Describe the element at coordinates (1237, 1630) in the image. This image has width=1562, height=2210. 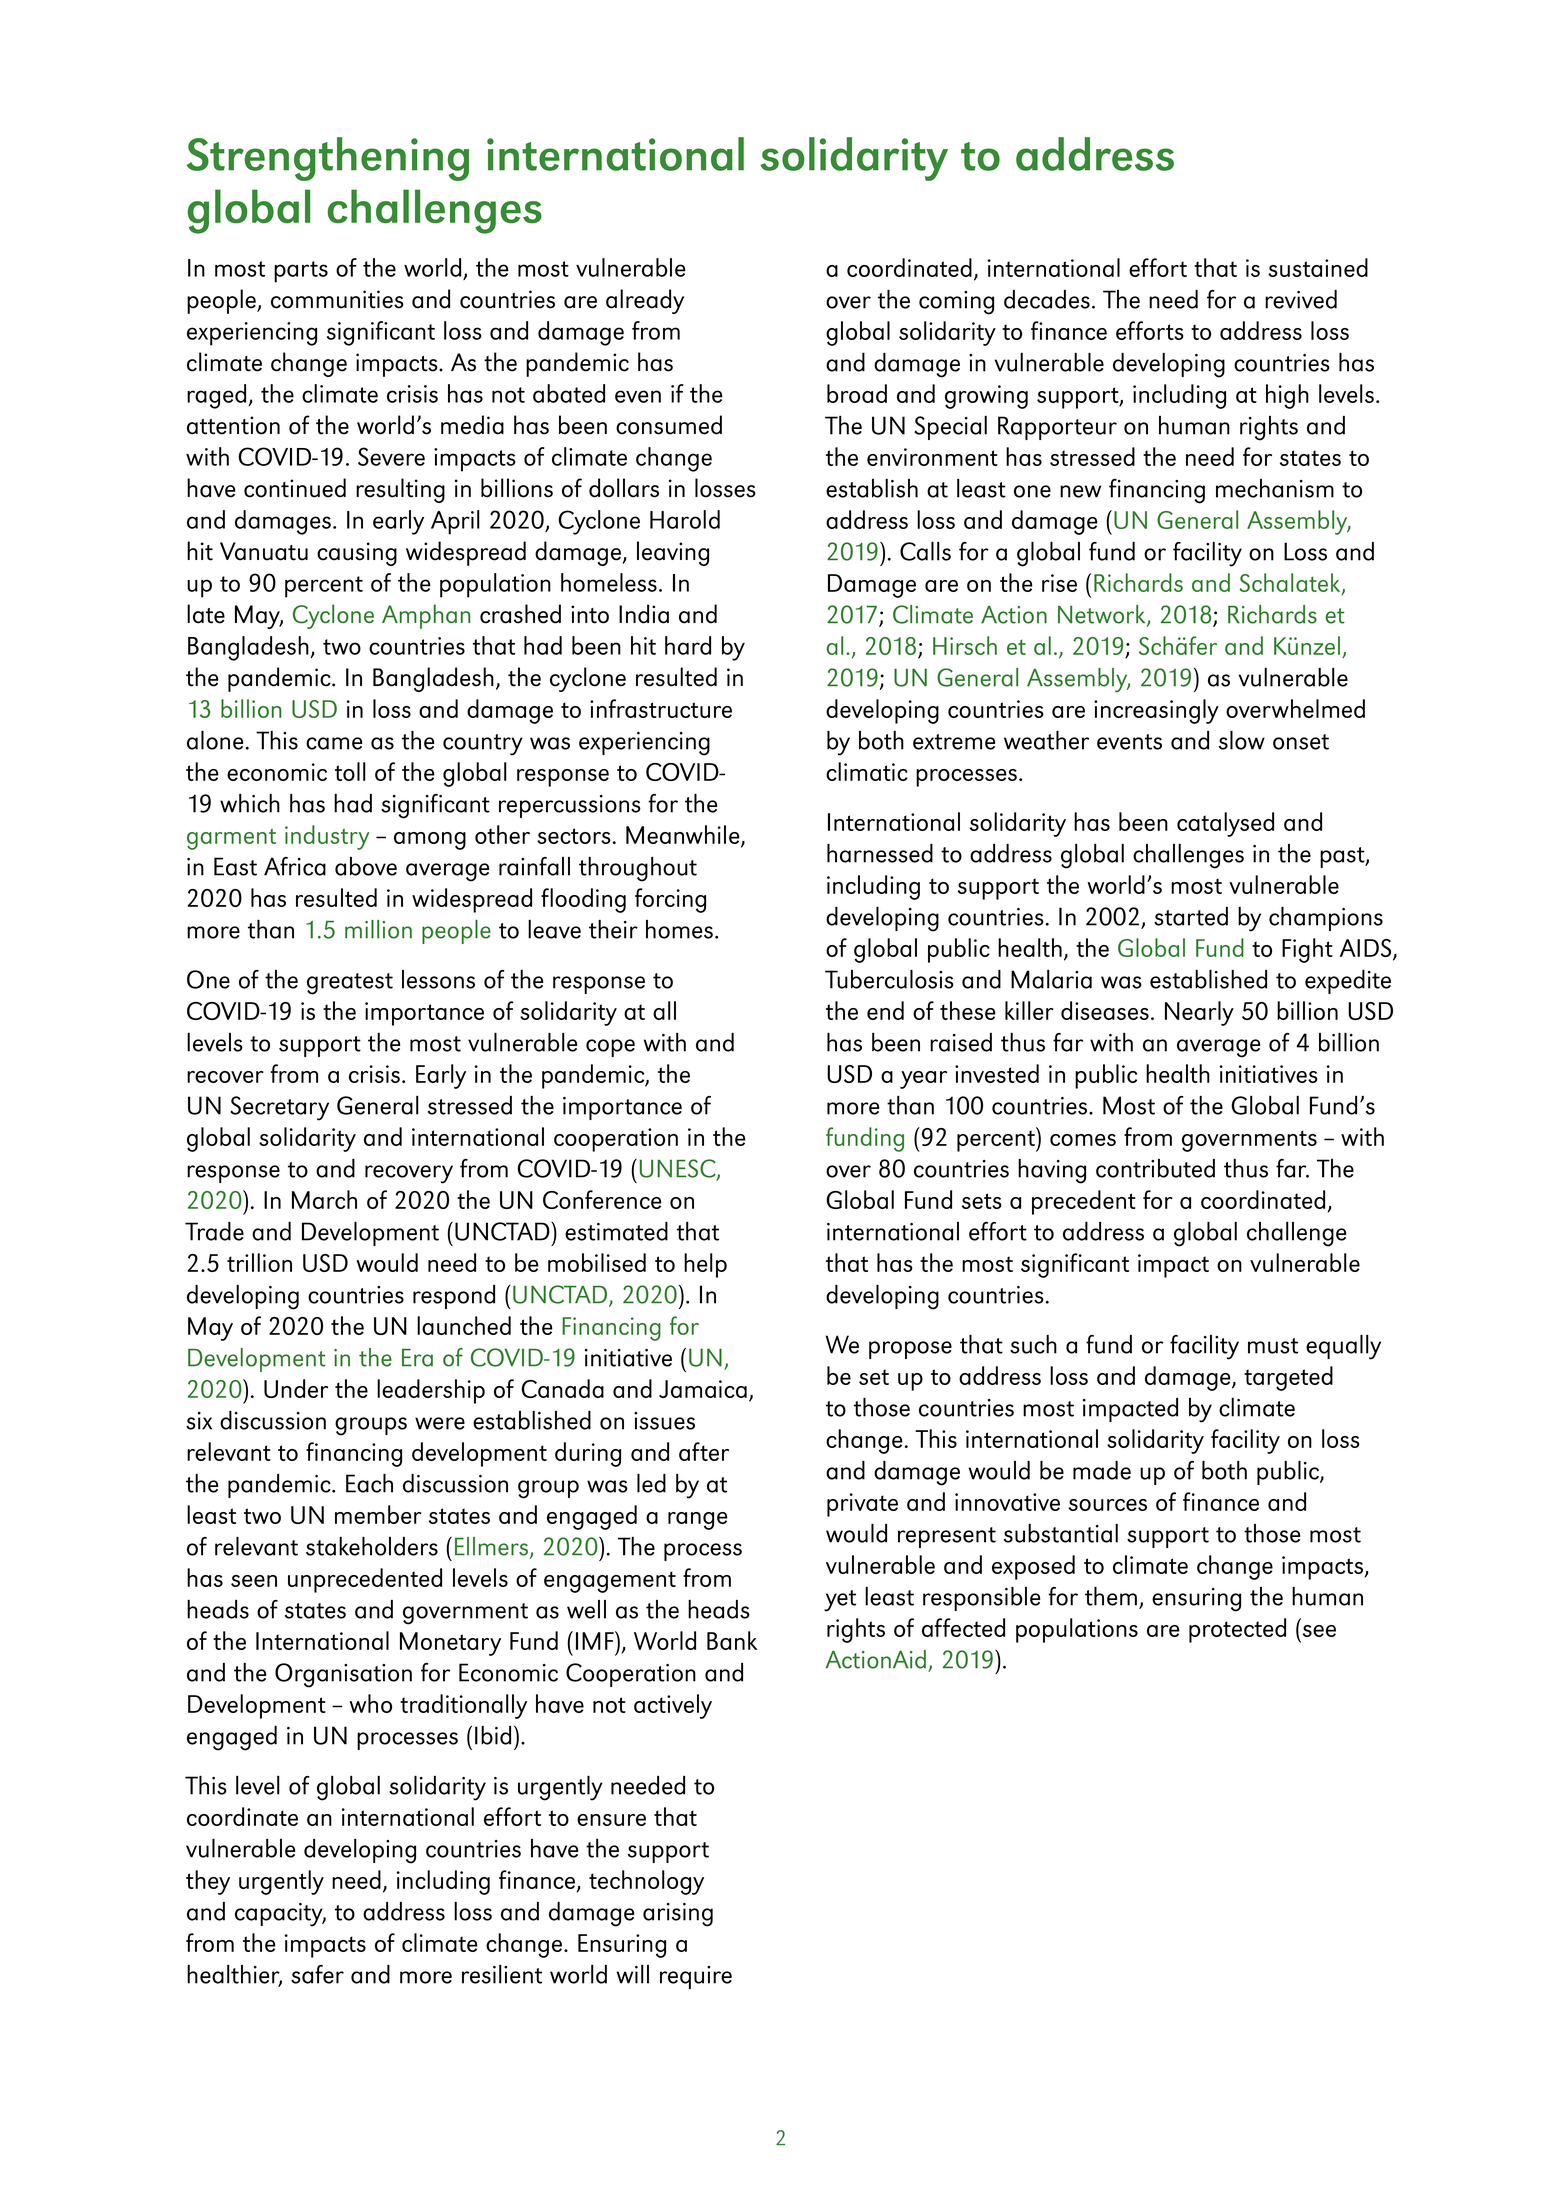
I see `protected` at that location.
